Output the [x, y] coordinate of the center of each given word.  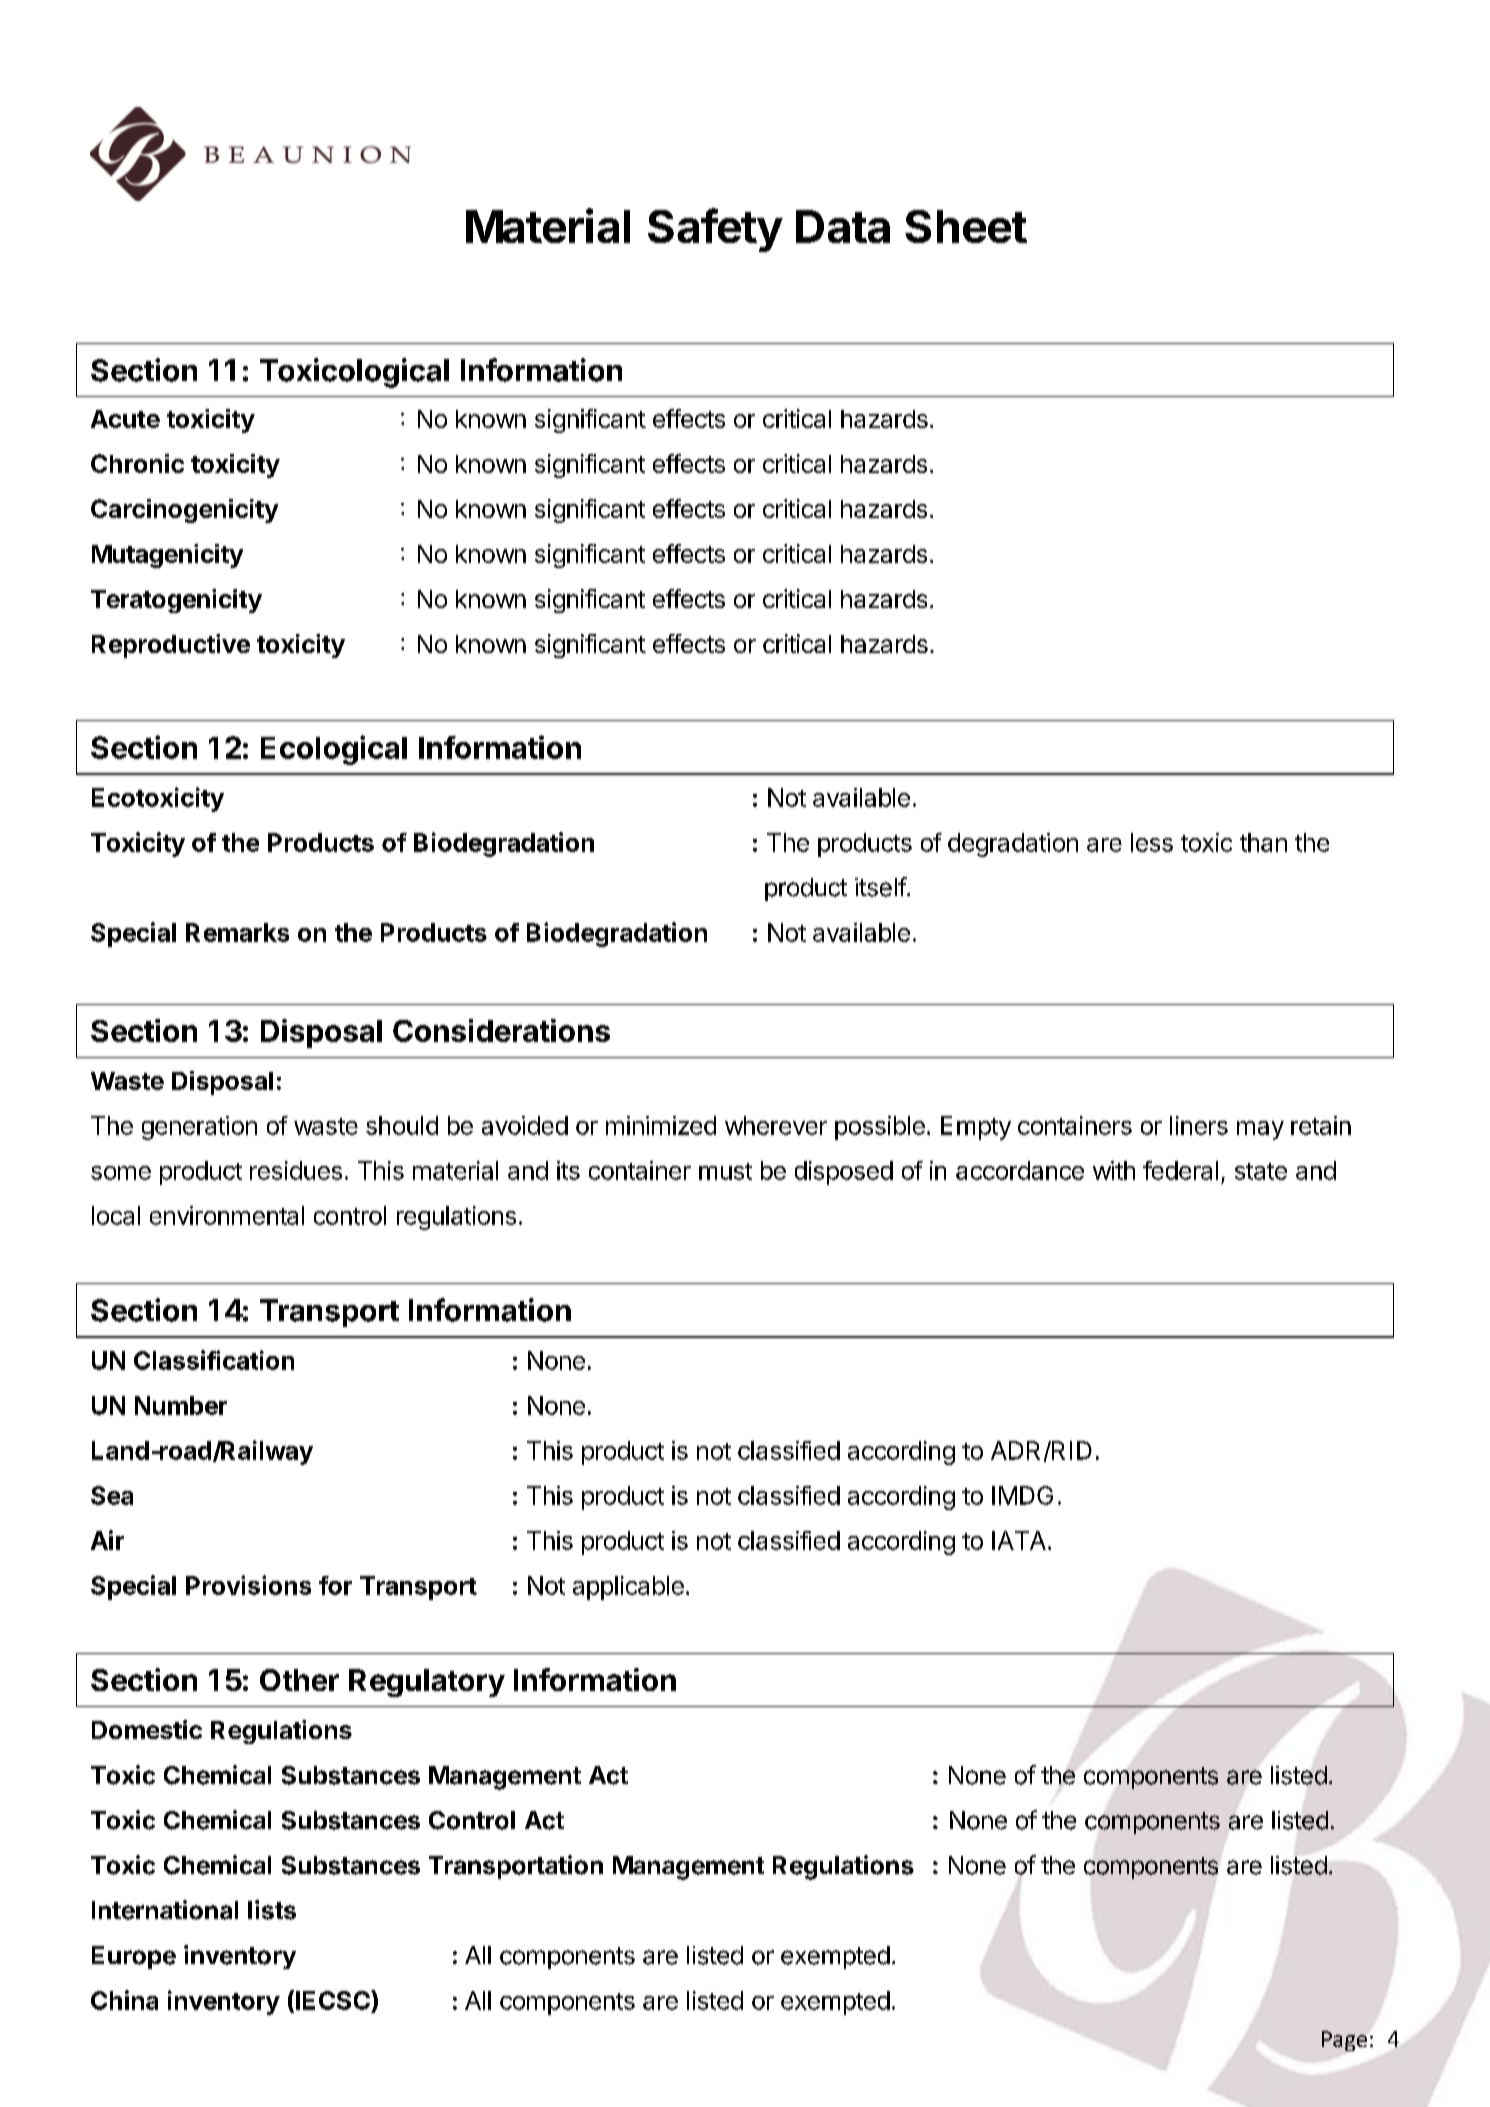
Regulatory [427, 1683]
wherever [776, 1125]
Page [1344, 2041]
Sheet [966, 226]
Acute [125, 419]
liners [1199, 1125]
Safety [715, 230]
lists [272, 1910]
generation [199, 1128]
